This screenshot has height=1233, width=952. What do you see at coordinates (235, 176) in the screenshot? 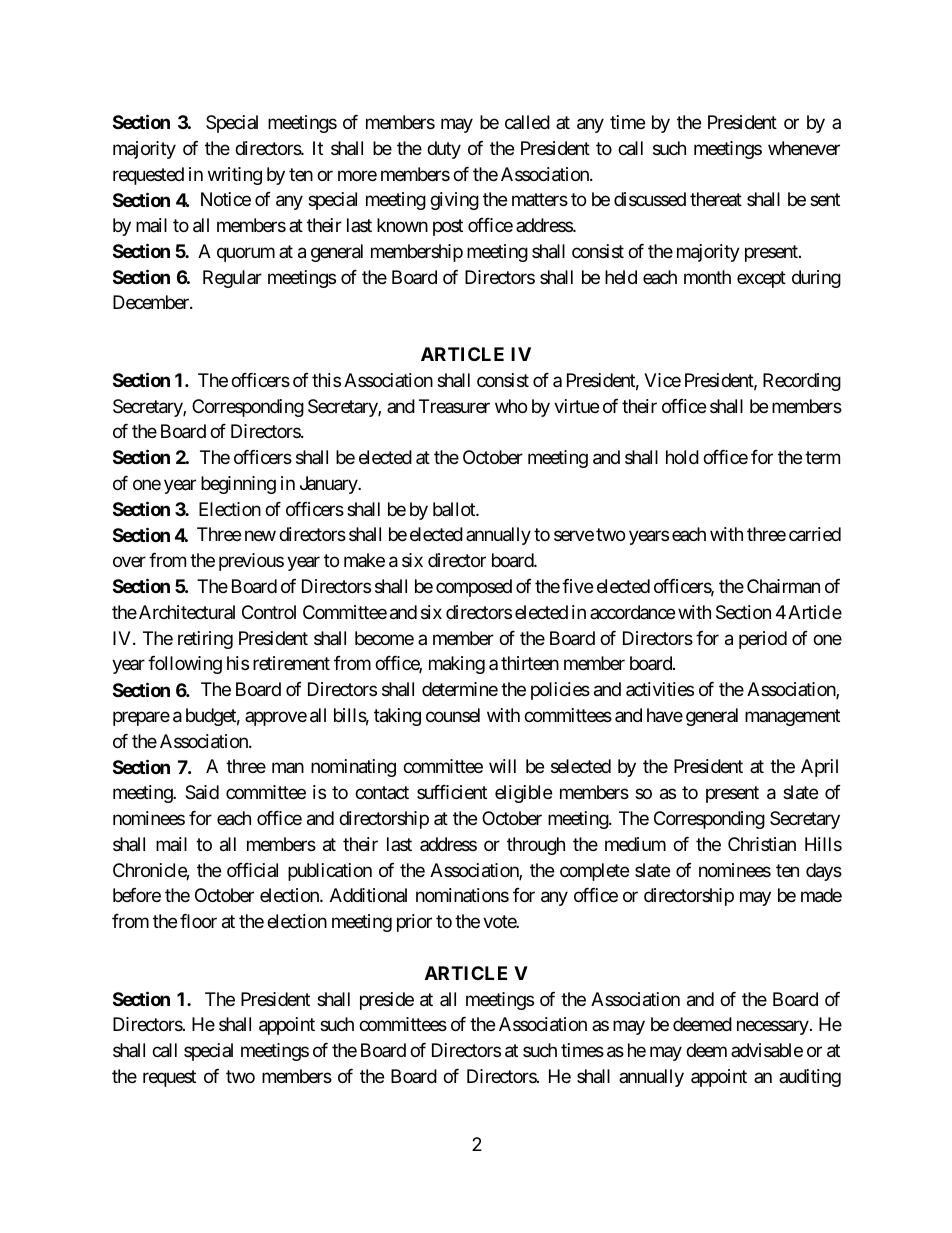
I see `writing` at bounding box center [235, 176].
